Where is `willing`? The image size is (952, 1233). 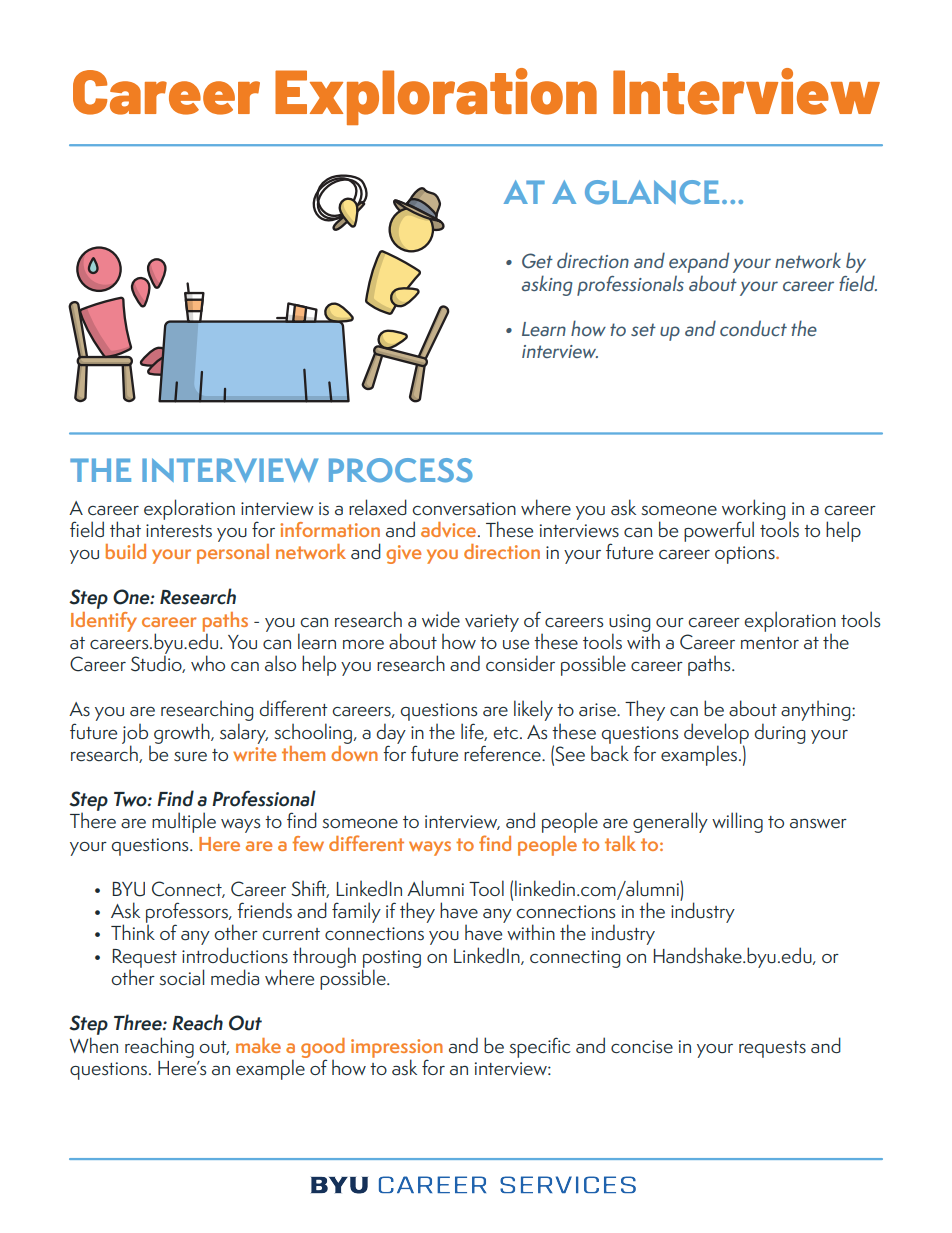
willing is located at coordinates (737, 822).
